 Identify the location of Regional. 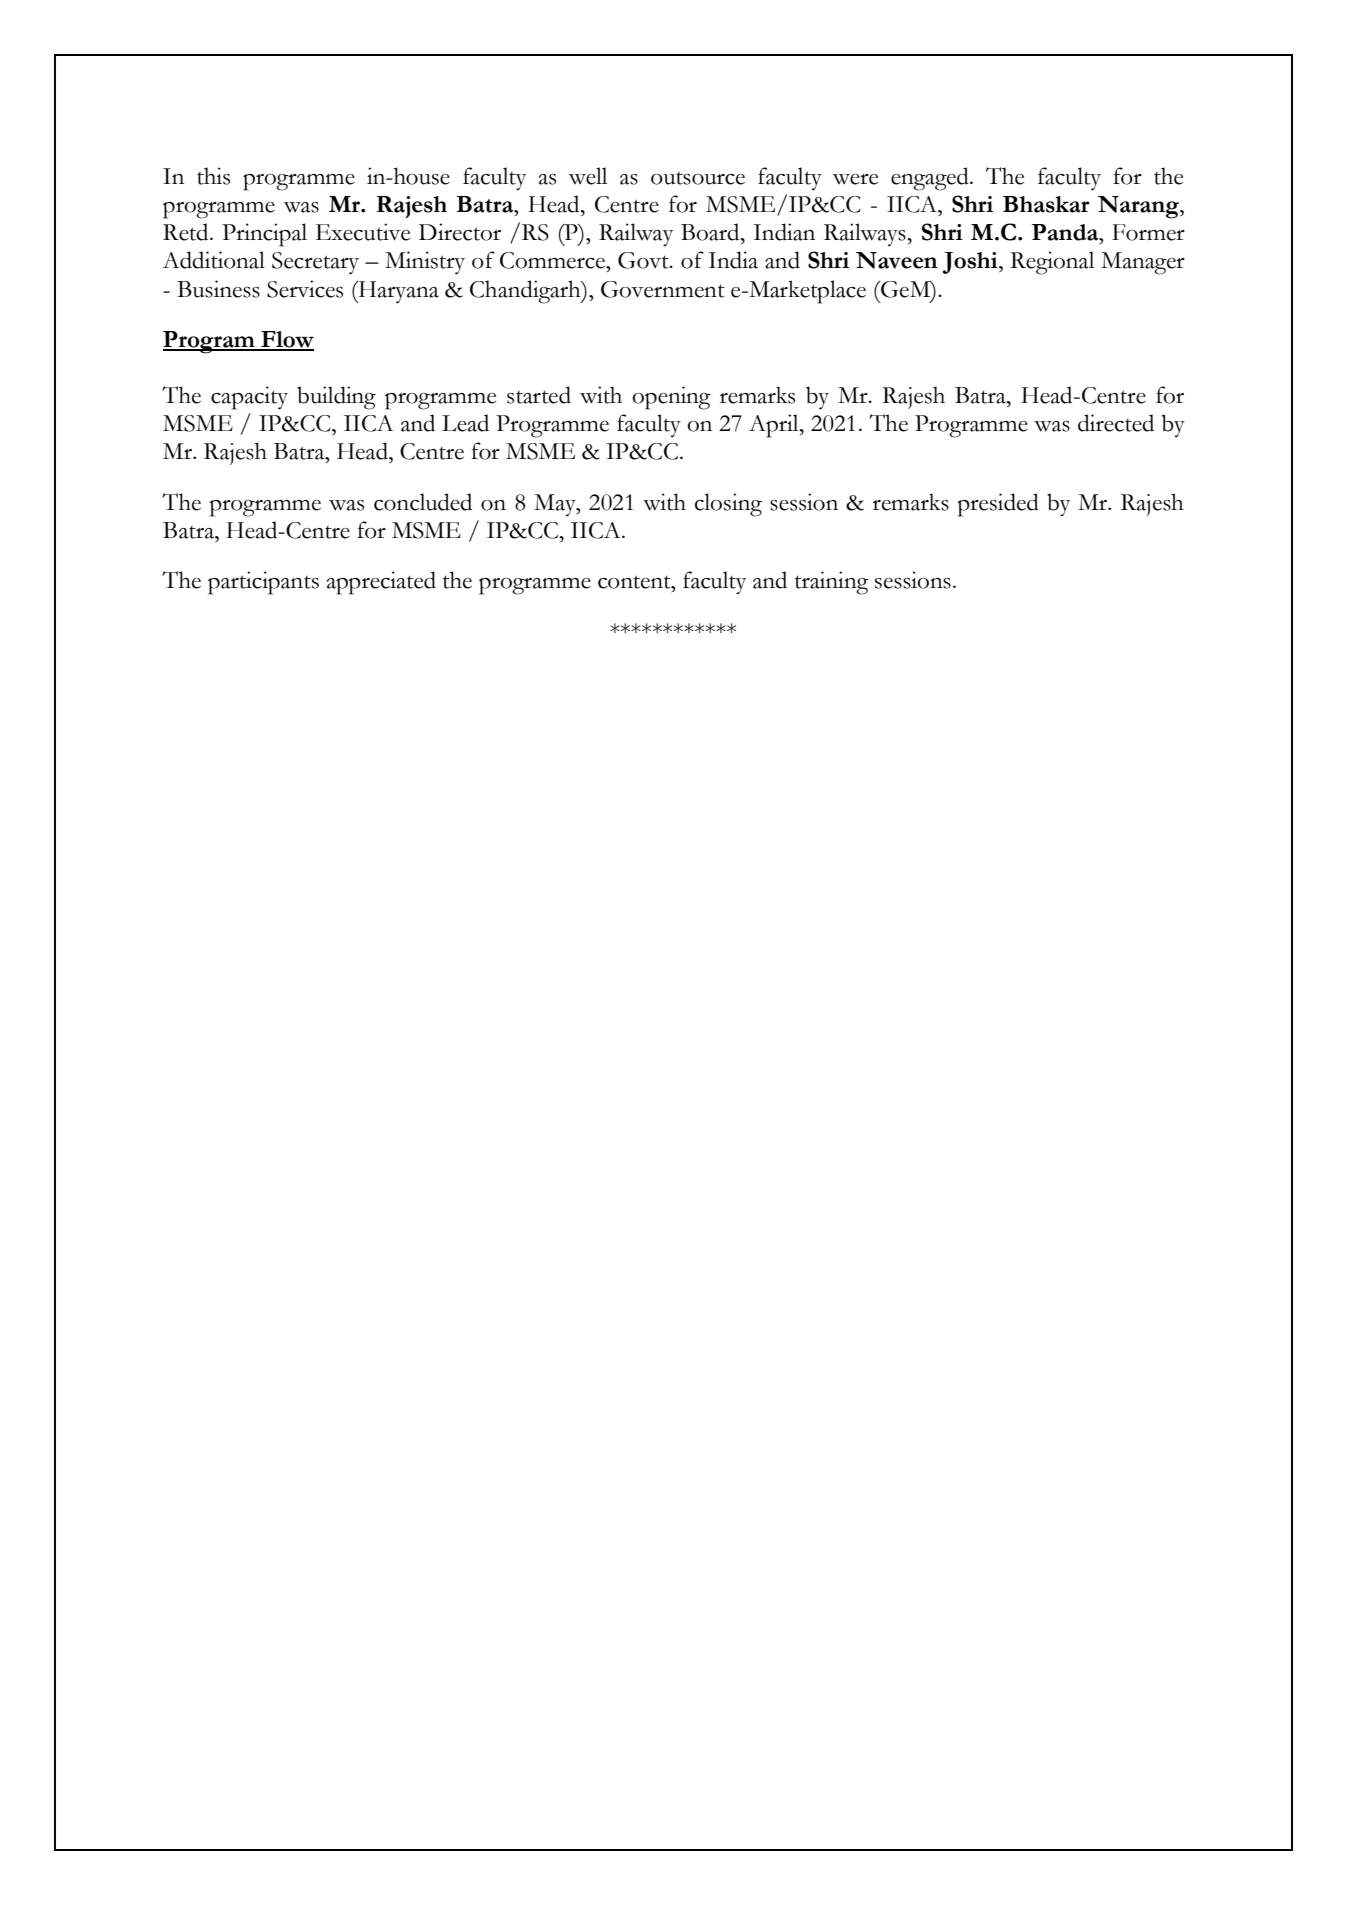
(1052, 263).
